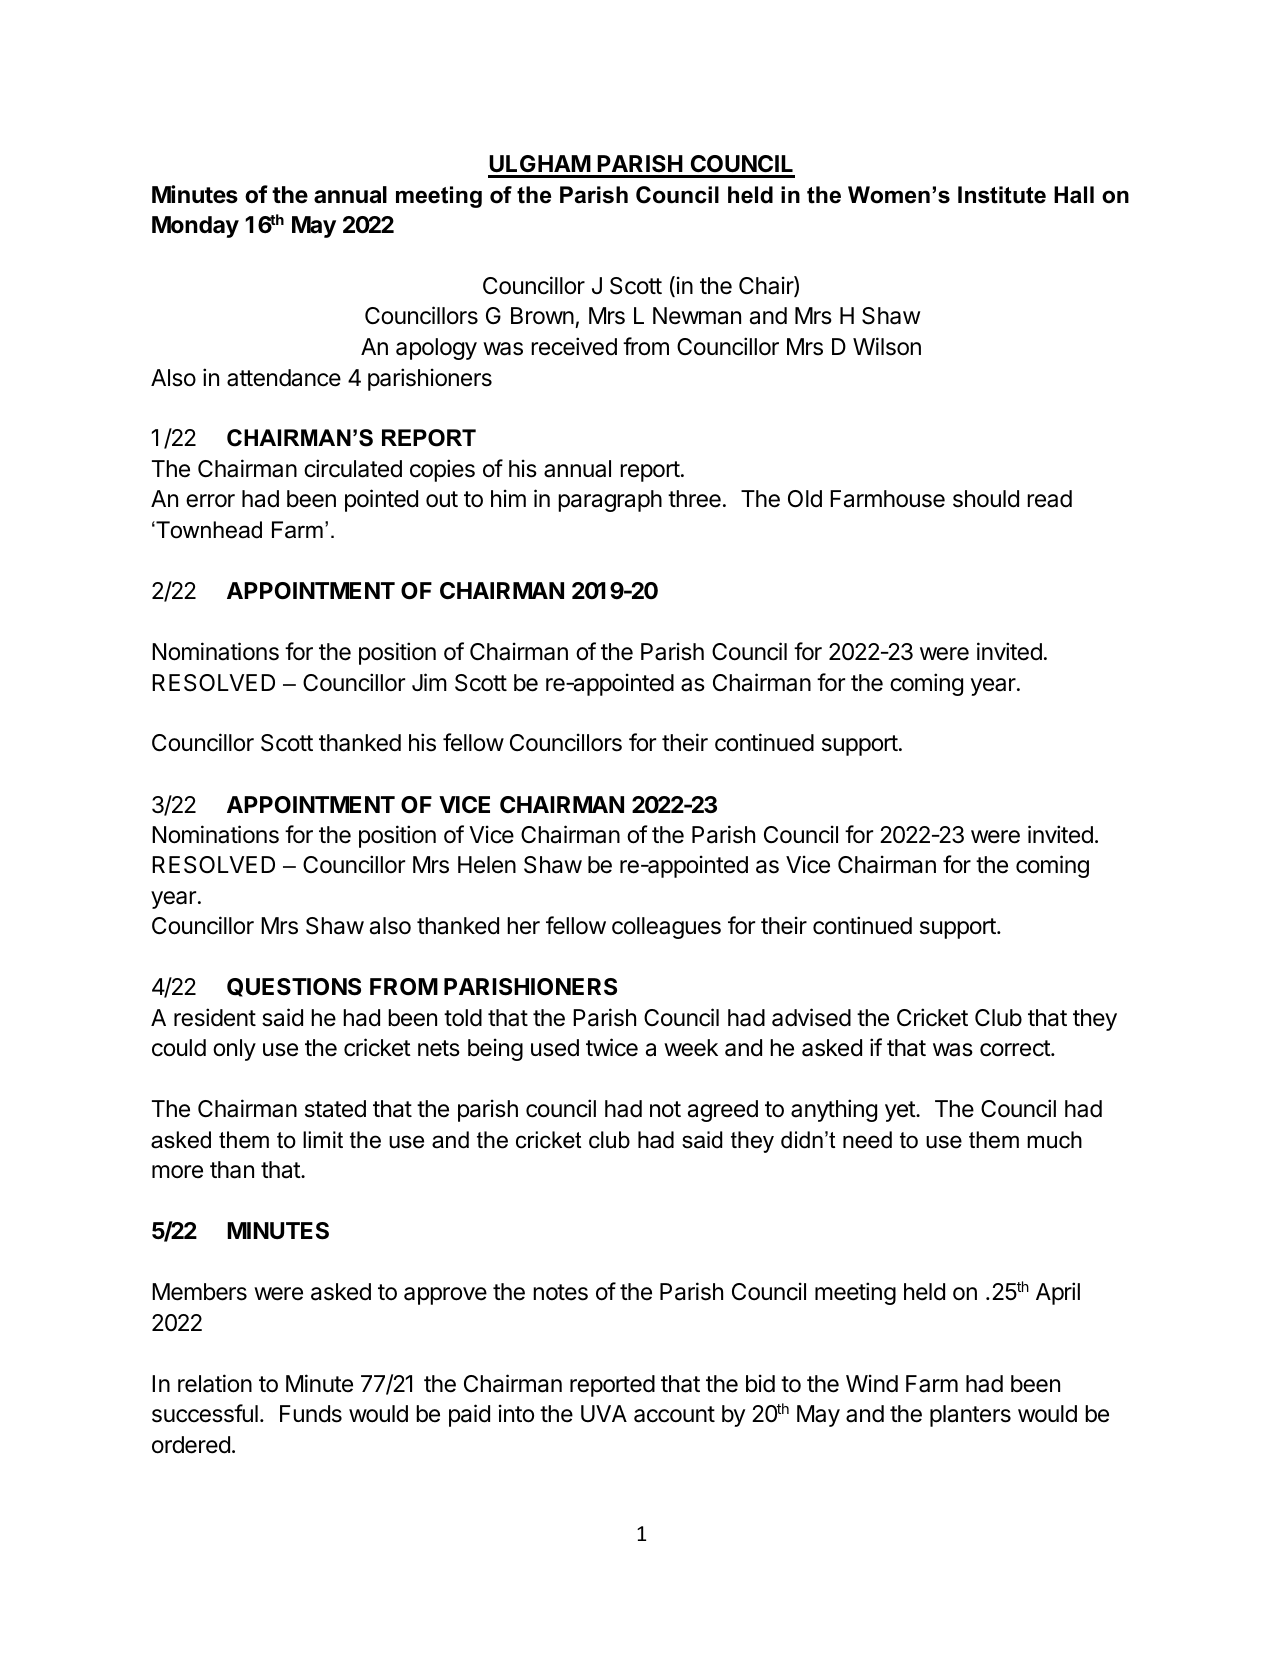 This screenshot has height=1660, width=1283. I want to click on Funds, so click(311, 1414).
